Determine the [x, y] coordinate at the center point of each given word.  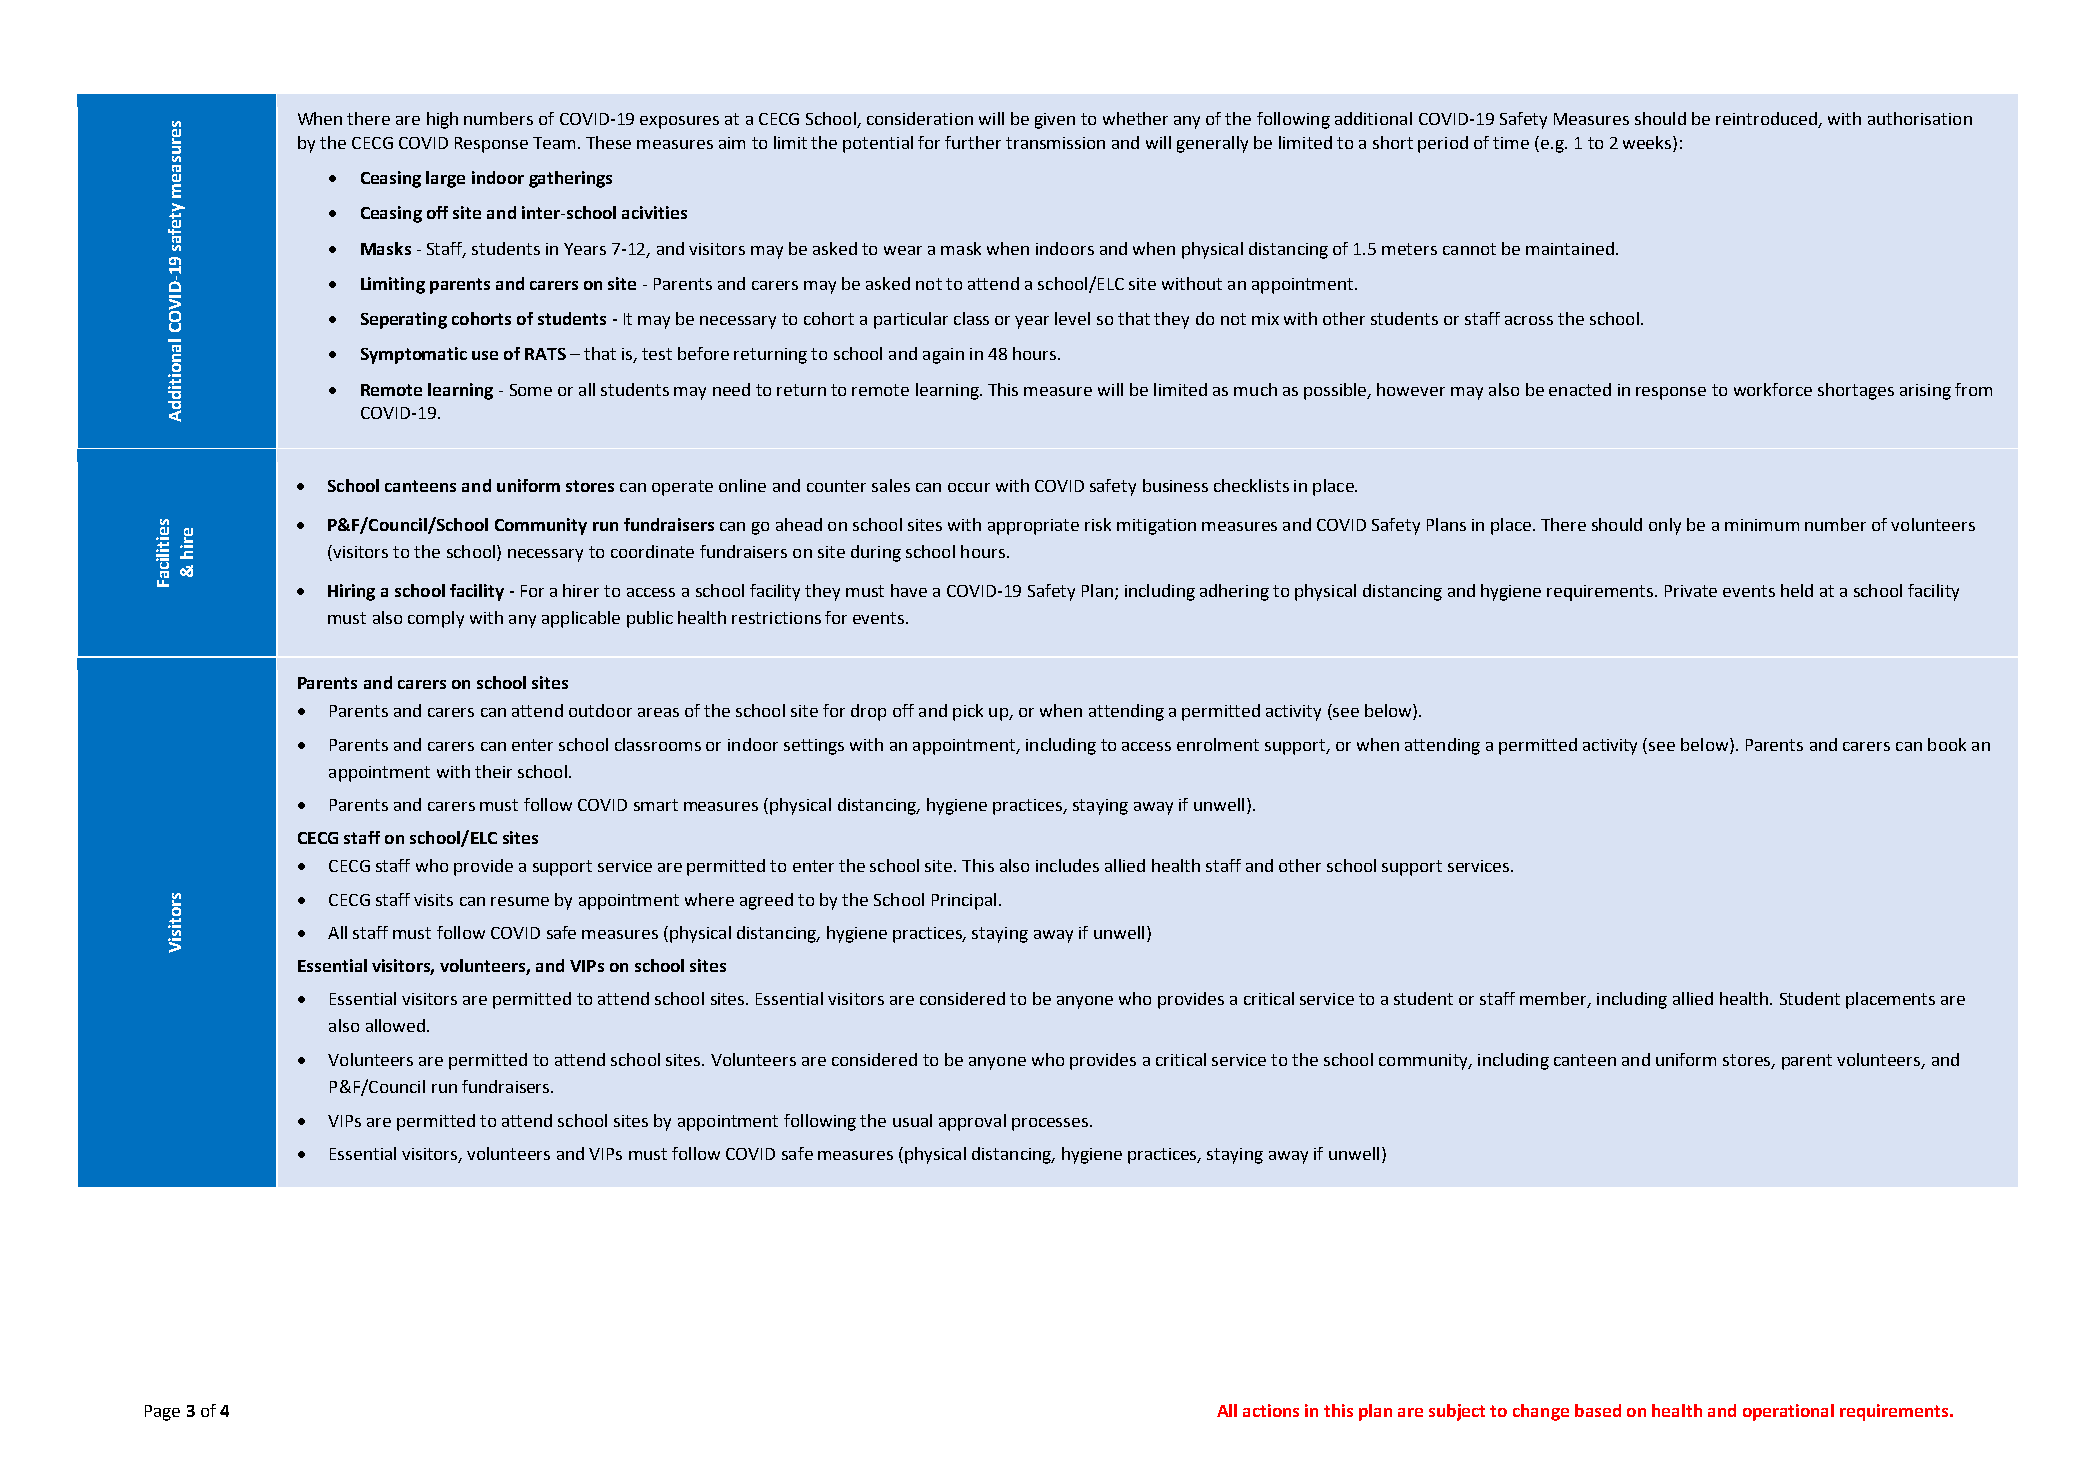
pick [968, 712]
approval [972, 1122]
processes [1050, 1124]
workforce [1773, 389]
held [1797, 590]
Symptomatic [414, 355]
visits [433, 900]
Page [162, 1413]
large [445, 179]
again [943, 356]
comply [436, 619]
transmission [1055, 143]
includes [1067, 865]
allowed [397, 1025]
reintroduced [1767, 120]
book [1947, 744]
